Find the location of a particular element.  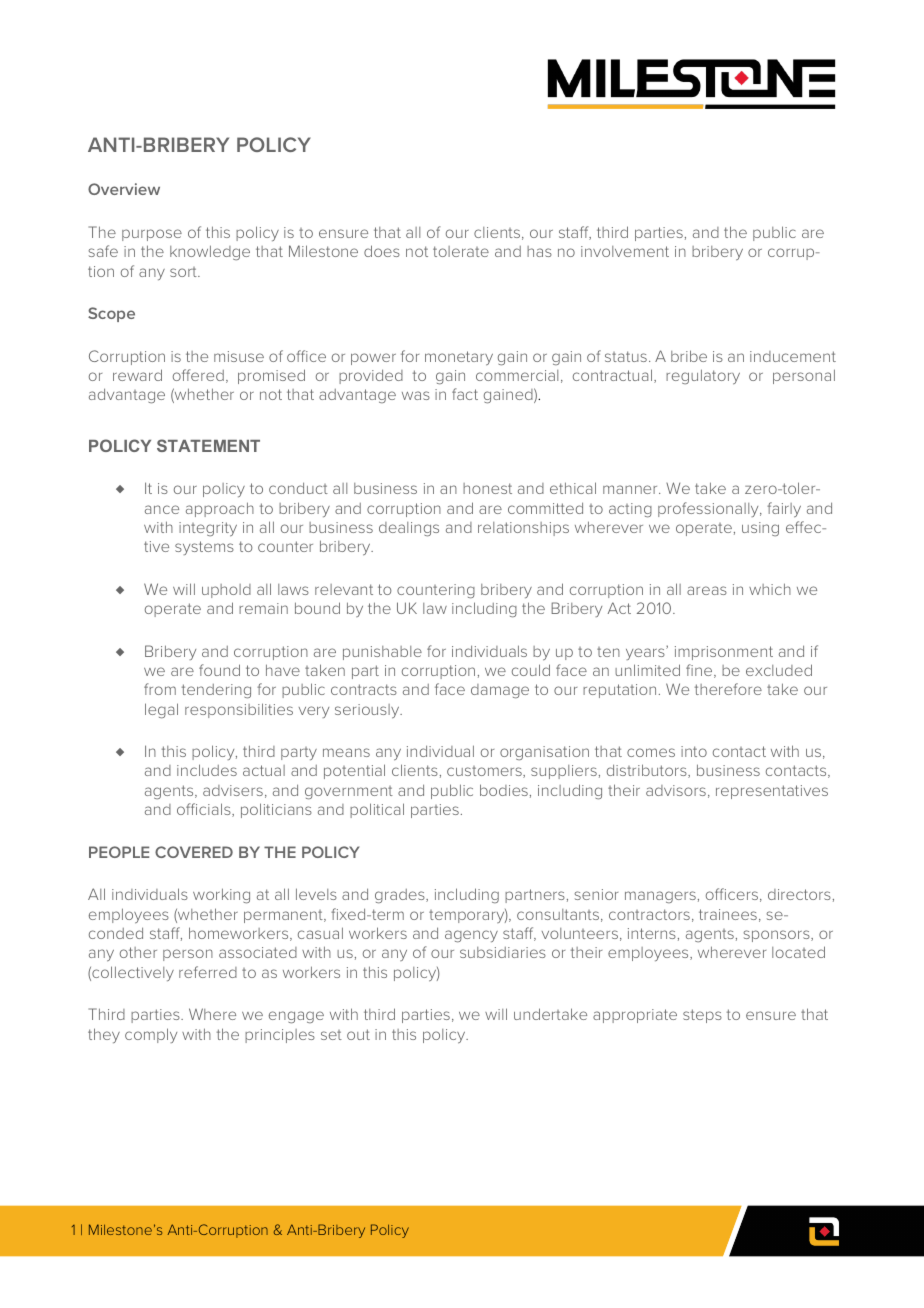

involvement is located at coordinates (625, 251).
